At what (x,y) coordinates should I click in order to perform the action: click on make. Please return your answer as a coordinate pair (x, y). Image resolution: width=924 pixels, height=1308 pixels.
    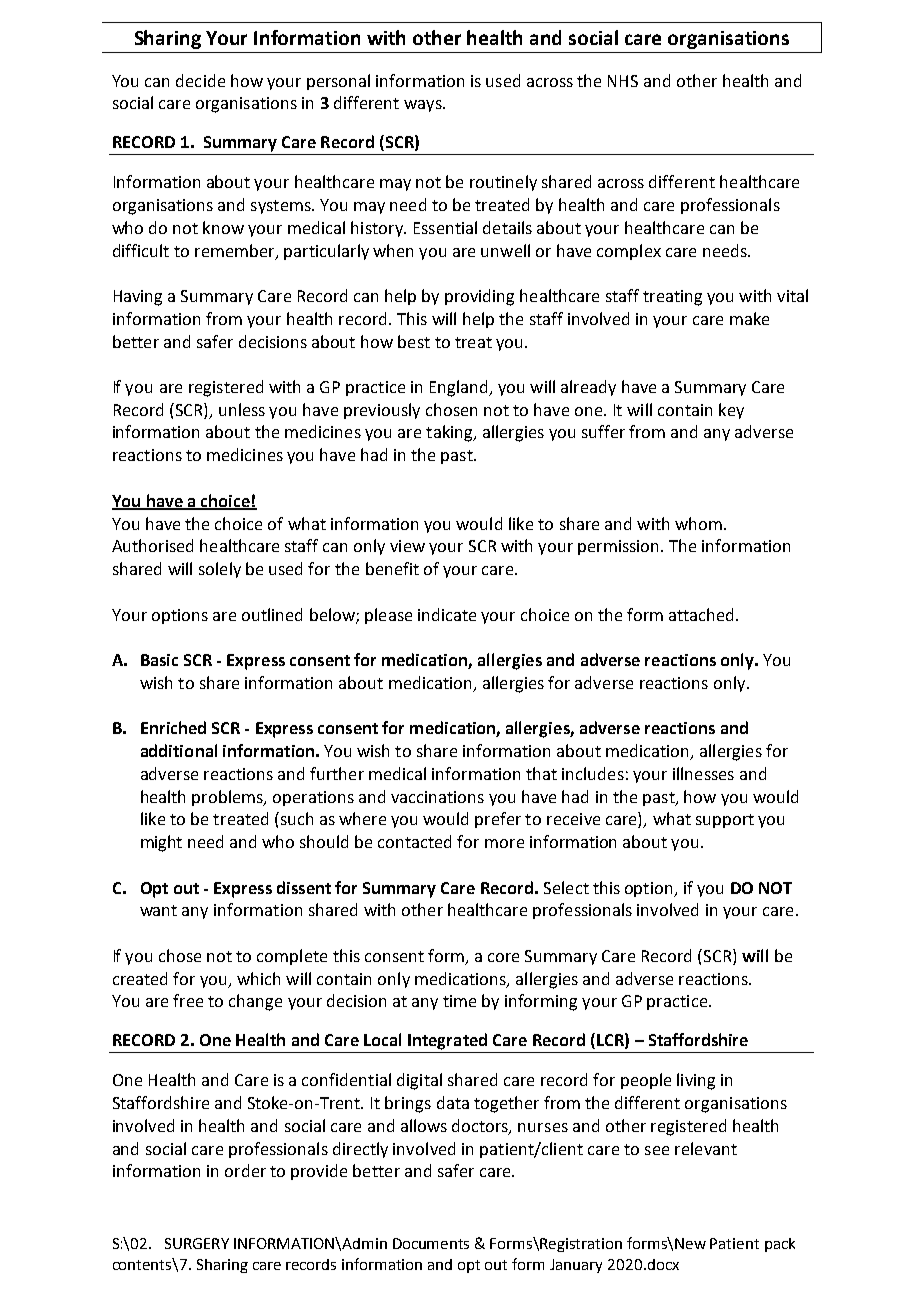
    Looking at the image, I should click on (749, 318).
